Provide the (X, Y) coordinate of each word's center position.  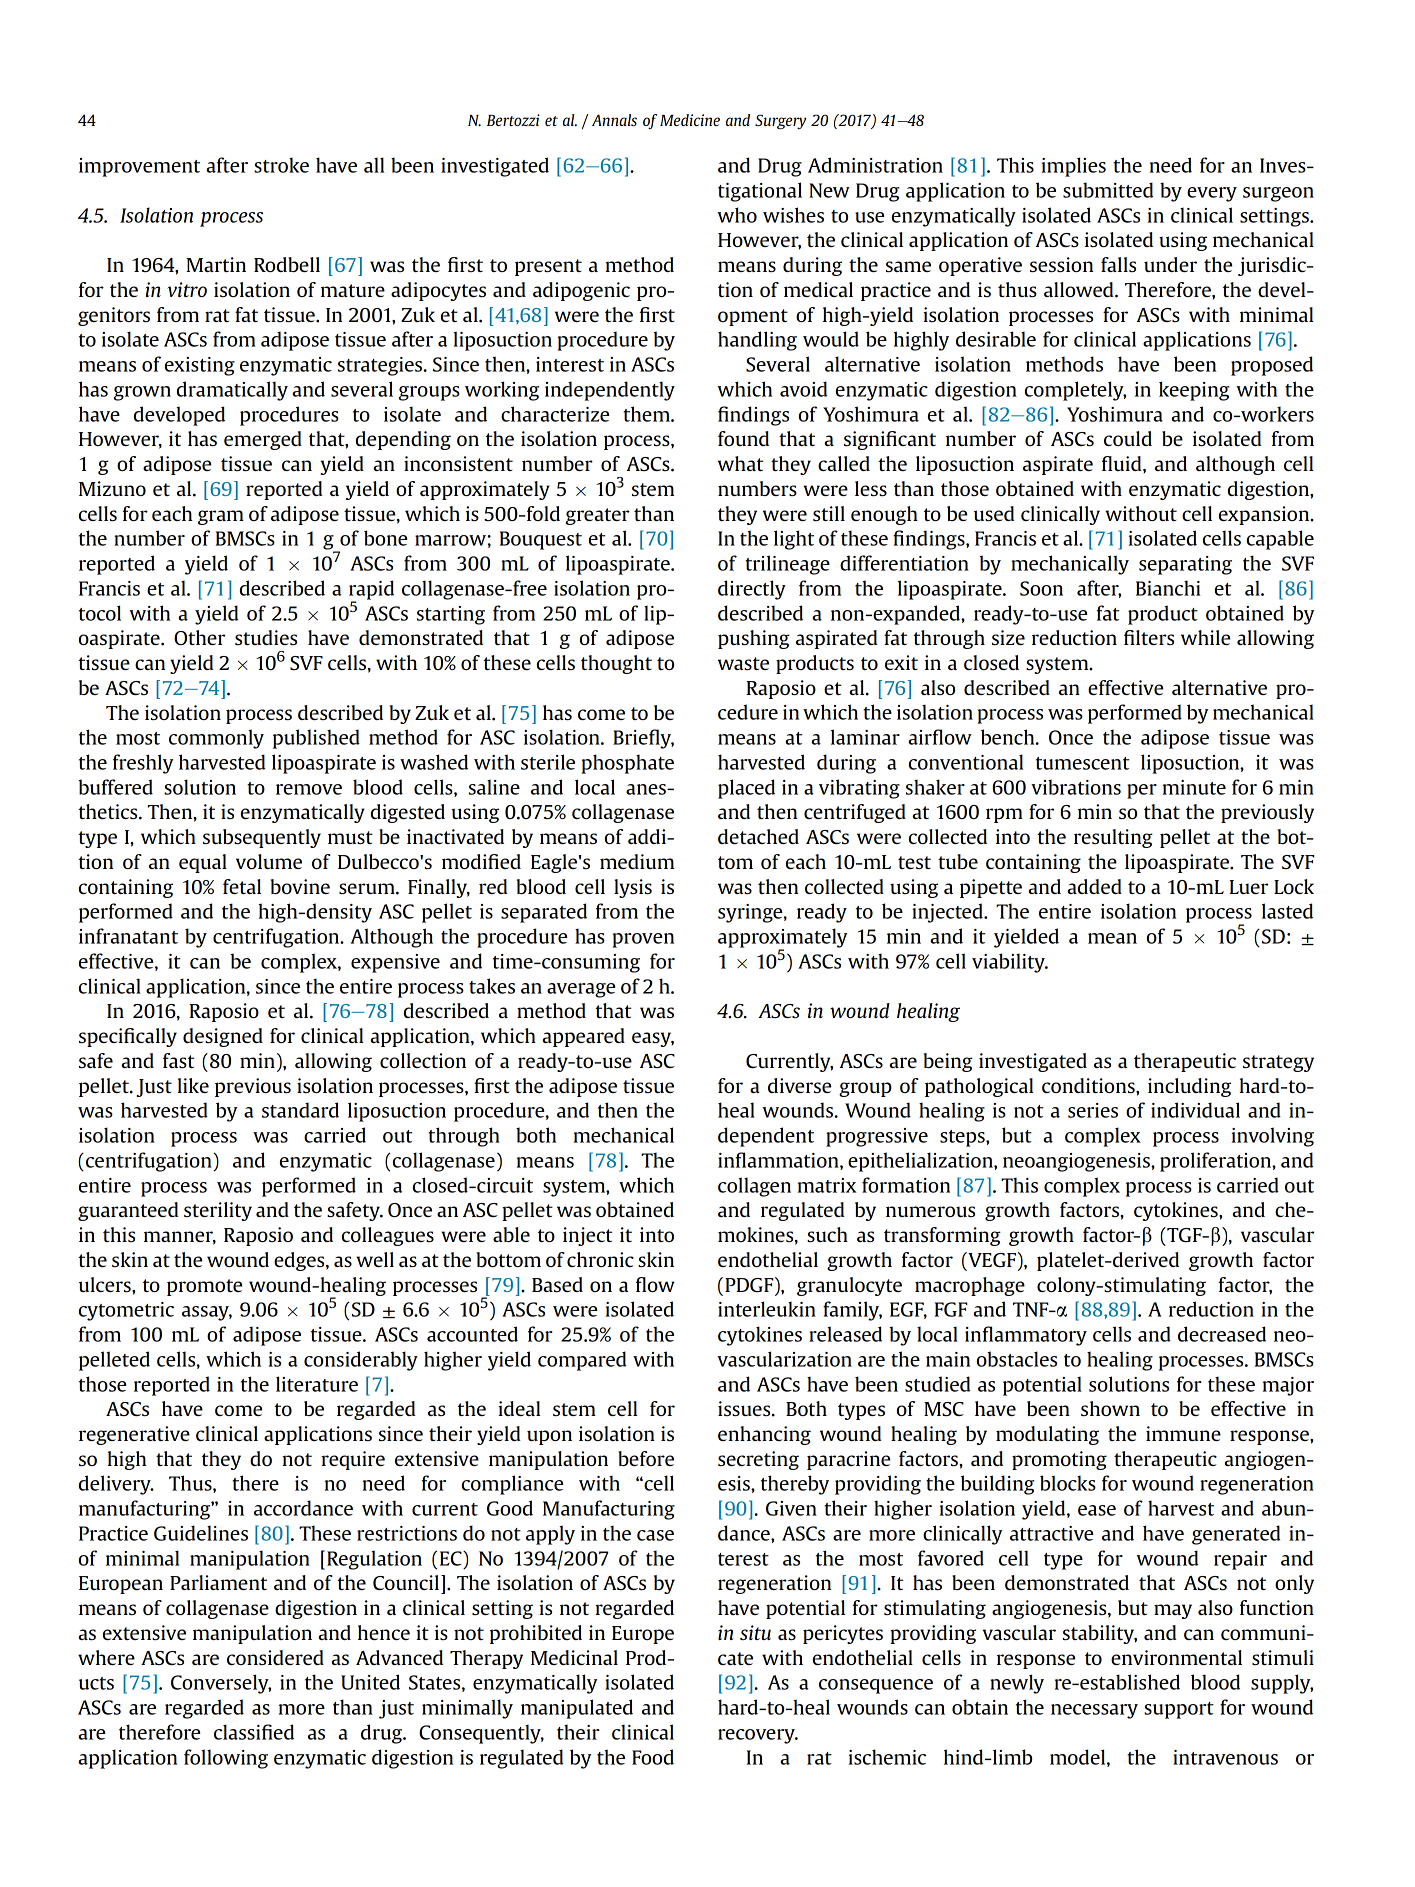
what (740, 463)
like (193, 1085)
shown (1110, 1408)
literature (317, 1384)
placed (746, 789)
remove (309, 789)
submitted (1108, 190)
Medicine (690, 120)
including (1189, 1087)
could (1128, 438)
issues (745, 1409)
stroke (281, 165)
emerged (263, 440)
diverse (799, 1085)
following (226, 1759)
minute (1194, 787)
